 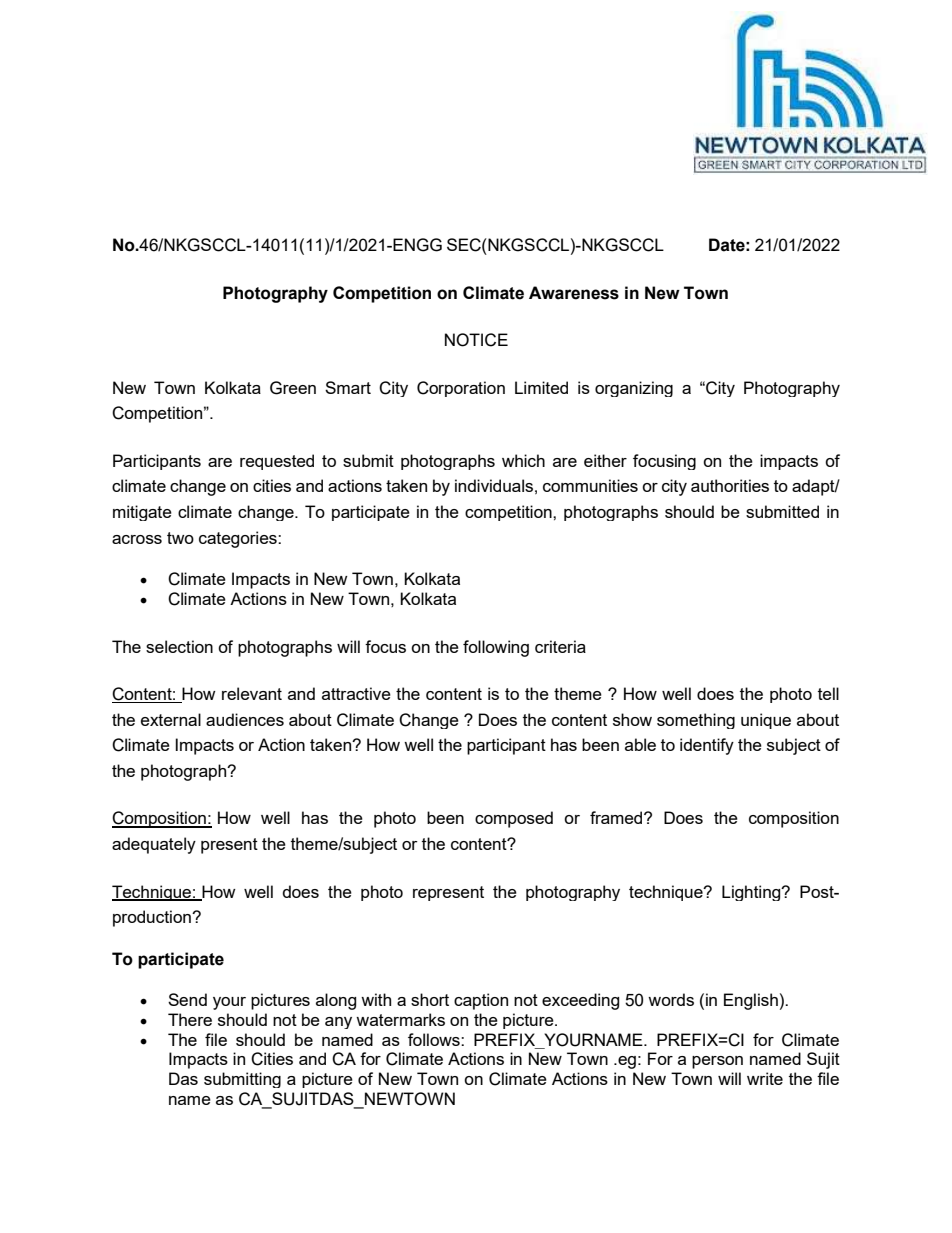 What do you see at coordinates (190, 1019) in the screenshot?
I see `There` at bounding box center [190, 1019].
